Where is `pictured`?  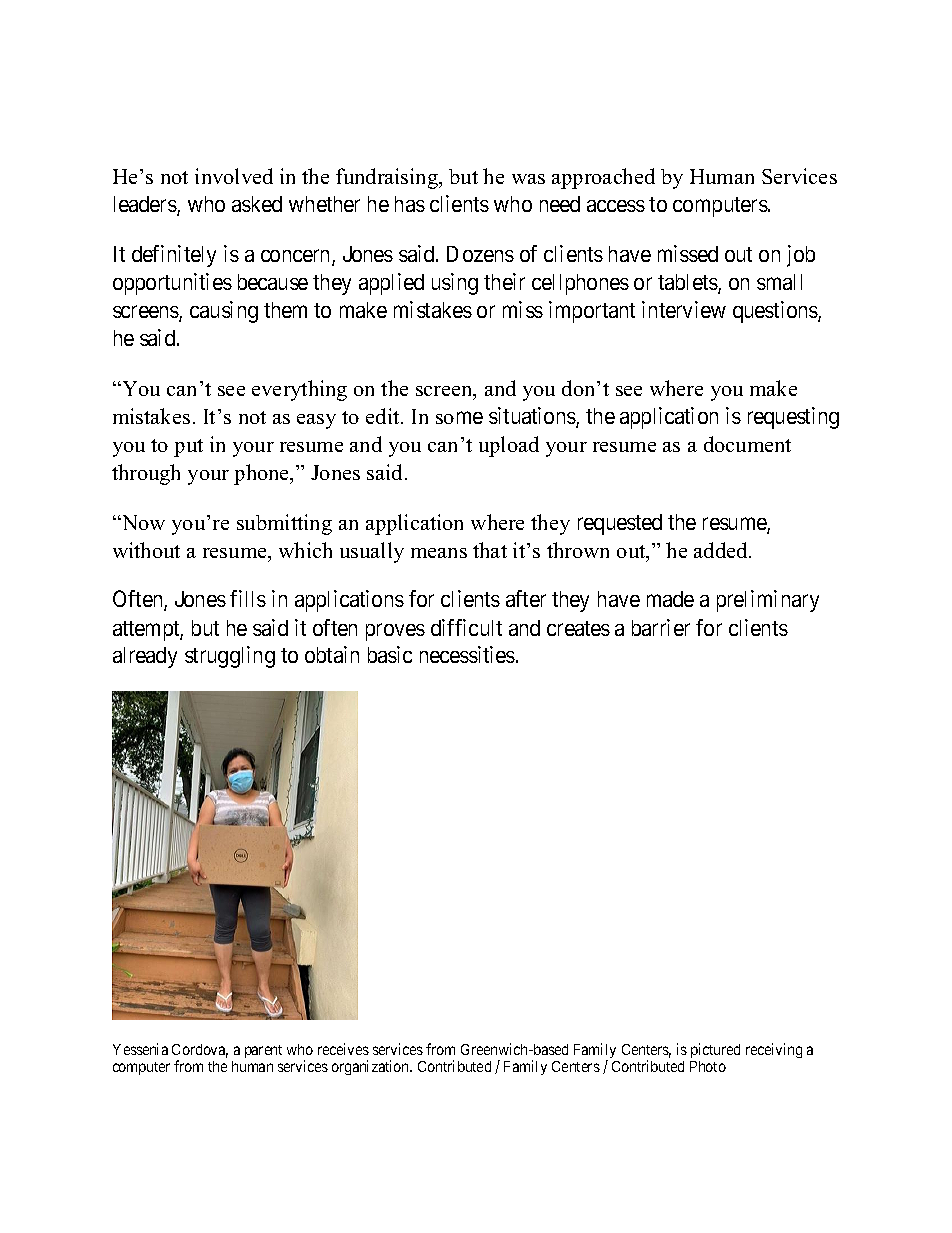
pictured is located at coordinates (715, 1050).
